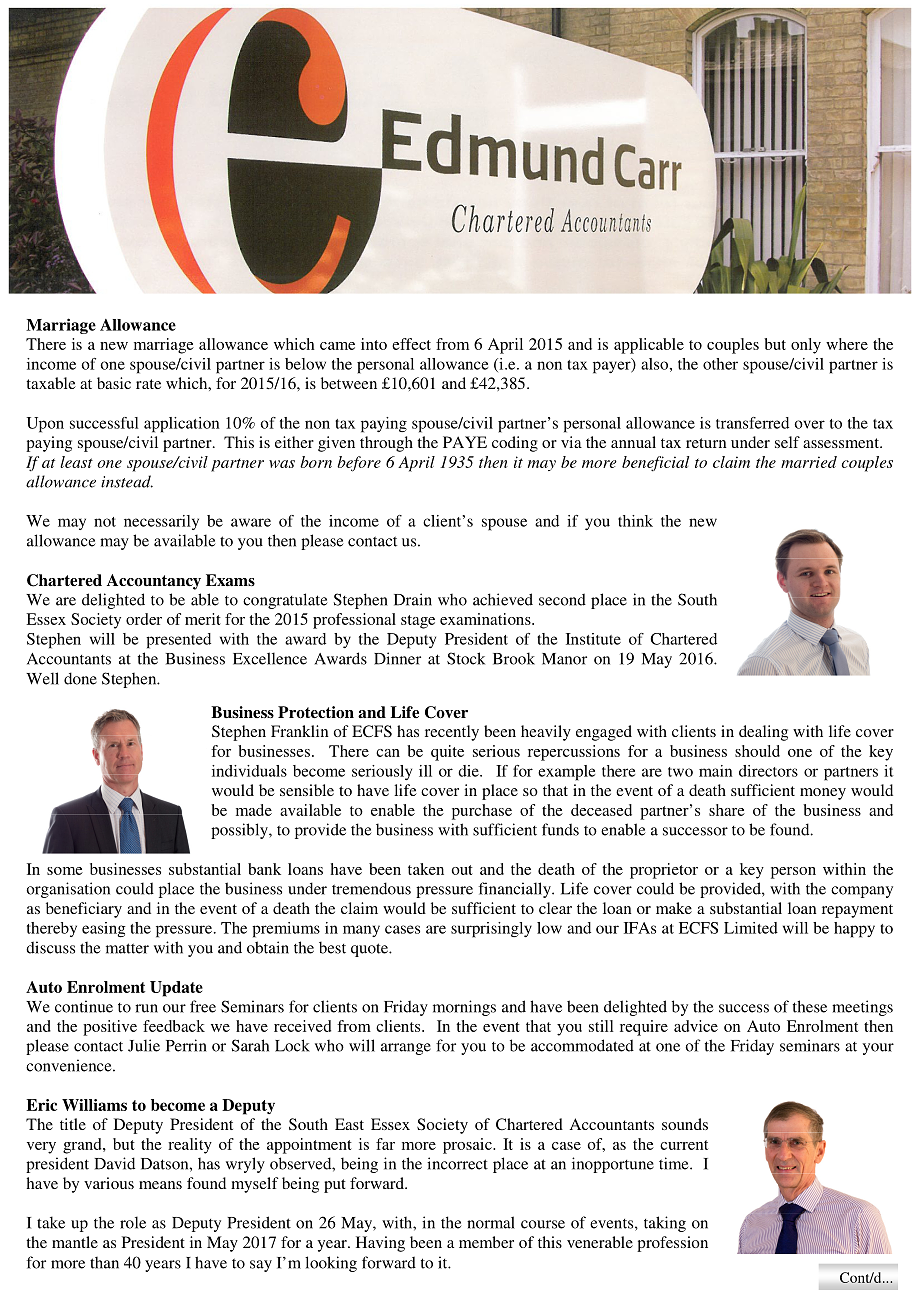 This screenshot has height=1308, width=924. I want to click on money, so click(823, 794).
